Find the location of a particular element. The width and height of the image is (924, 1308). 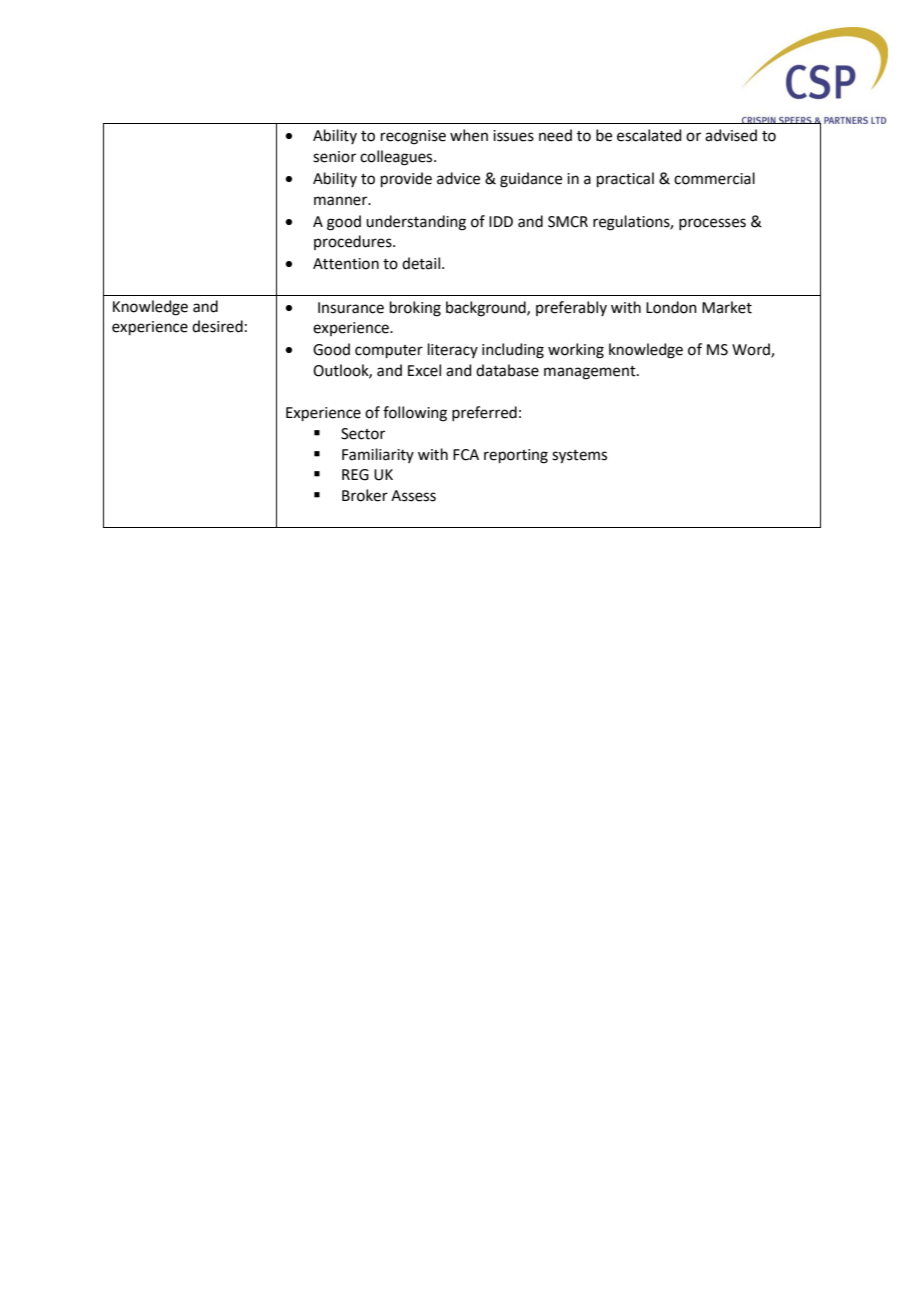

desired is located at coordinates (217, 326).
